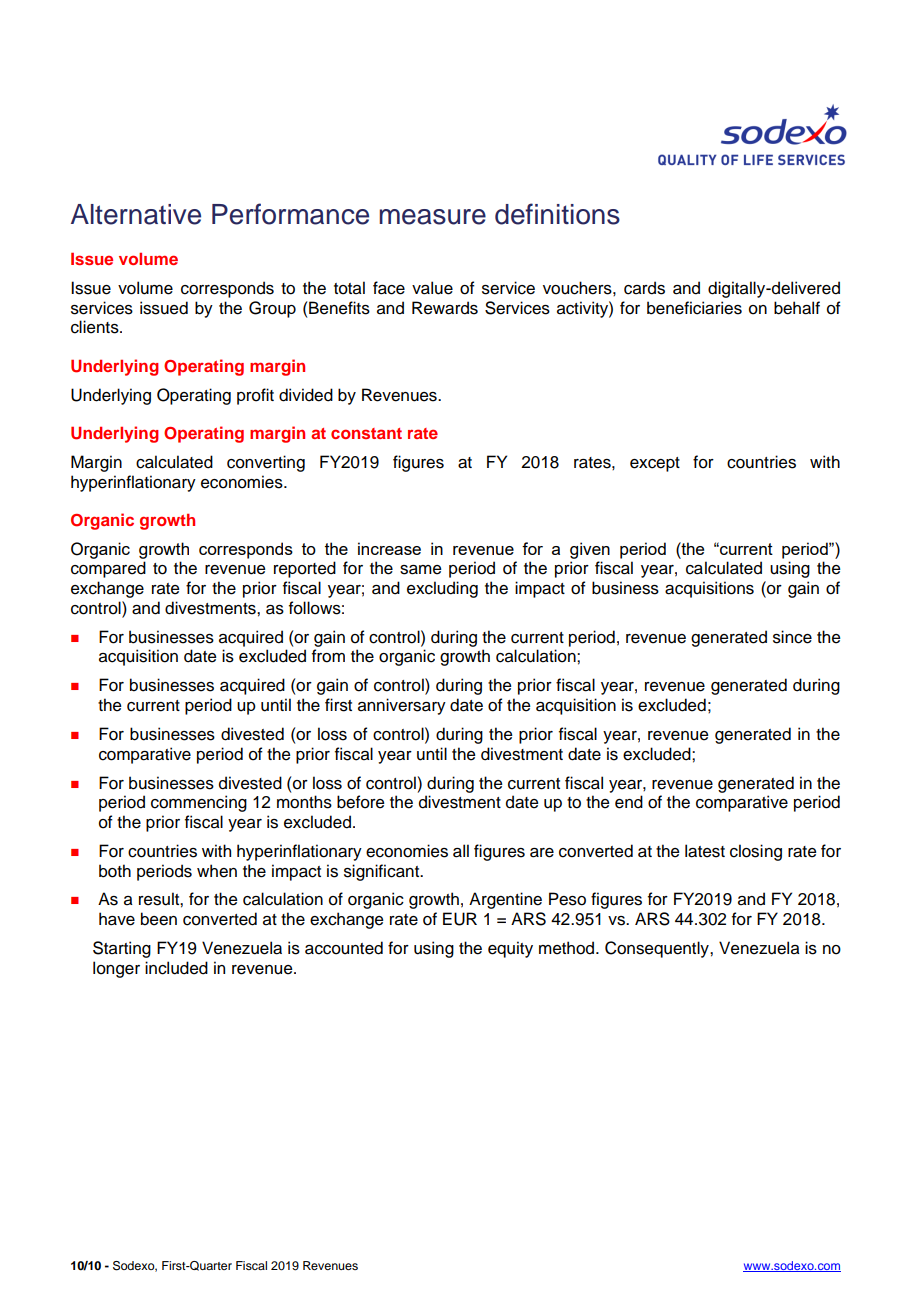 The image size is (924, 1308). Describe the element at coordinates (108, 569) in the document. I see `compared` at that location.
